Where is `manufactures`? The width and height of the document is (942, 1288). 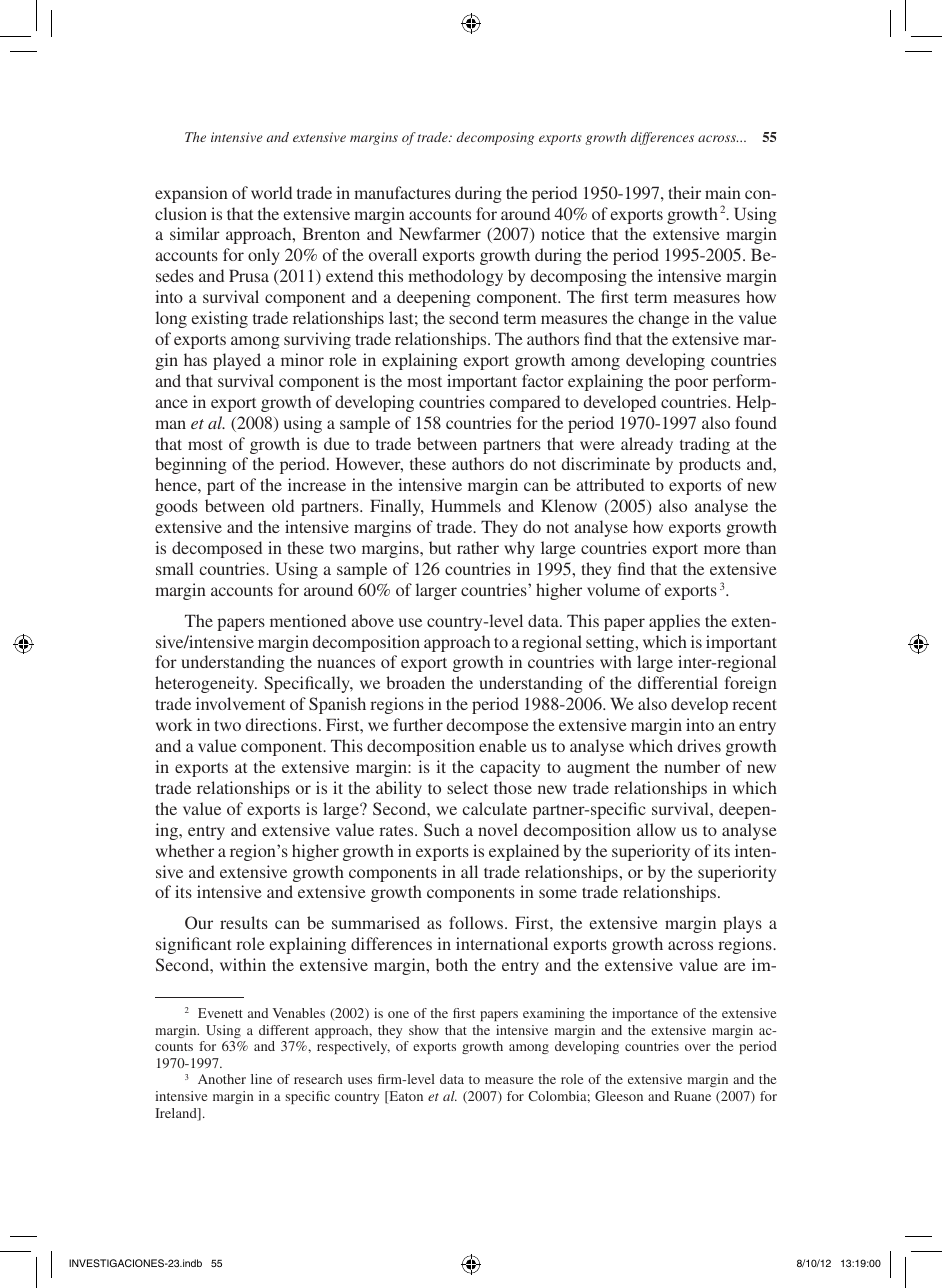
manufactures is located at coordinates (402, 192).
